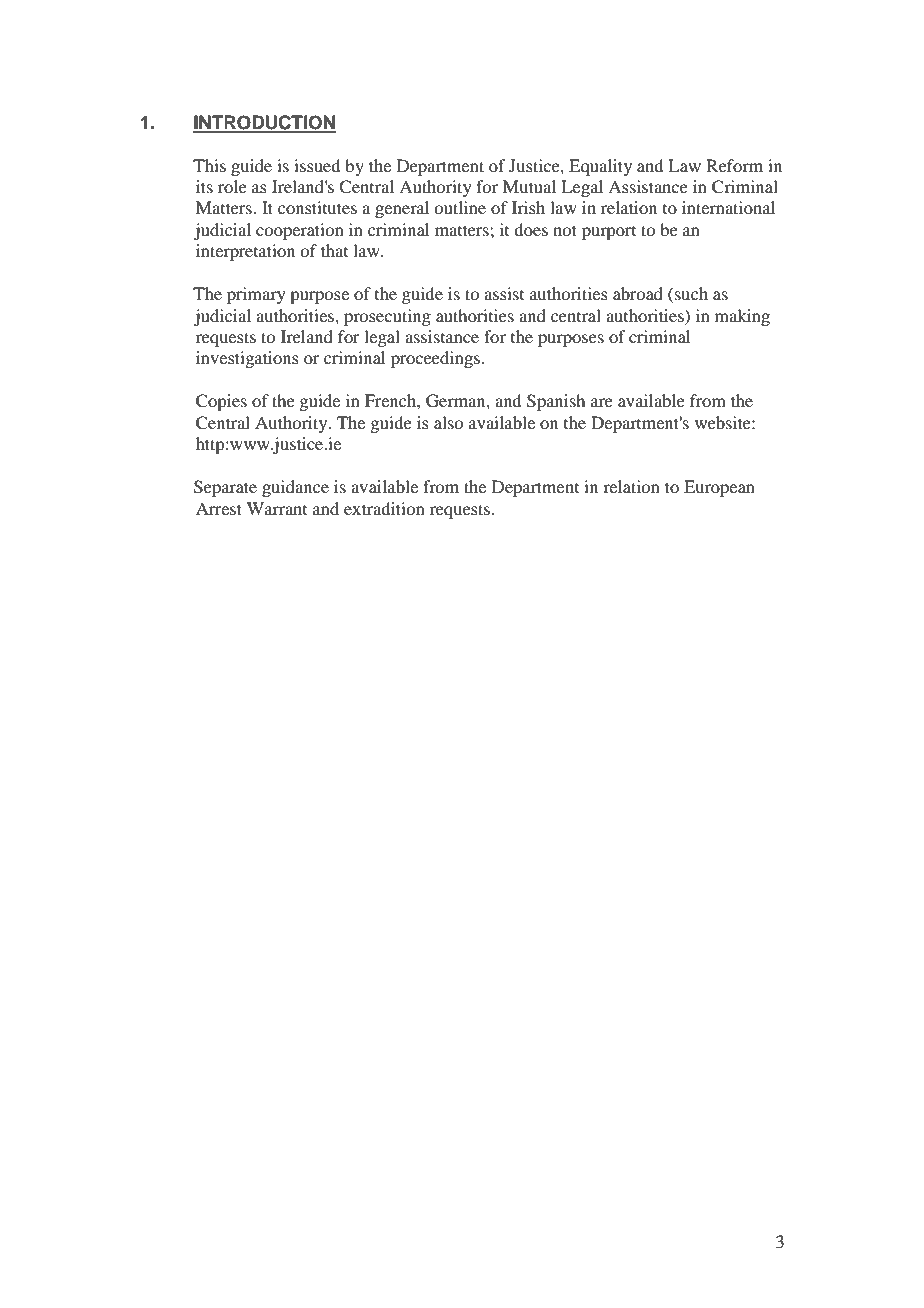 The width and height of the screenshot is (924, 1308). What do you see at coordinates (728, 207) in the screenshot?
I see `international` at bounding box center [728, 207].
